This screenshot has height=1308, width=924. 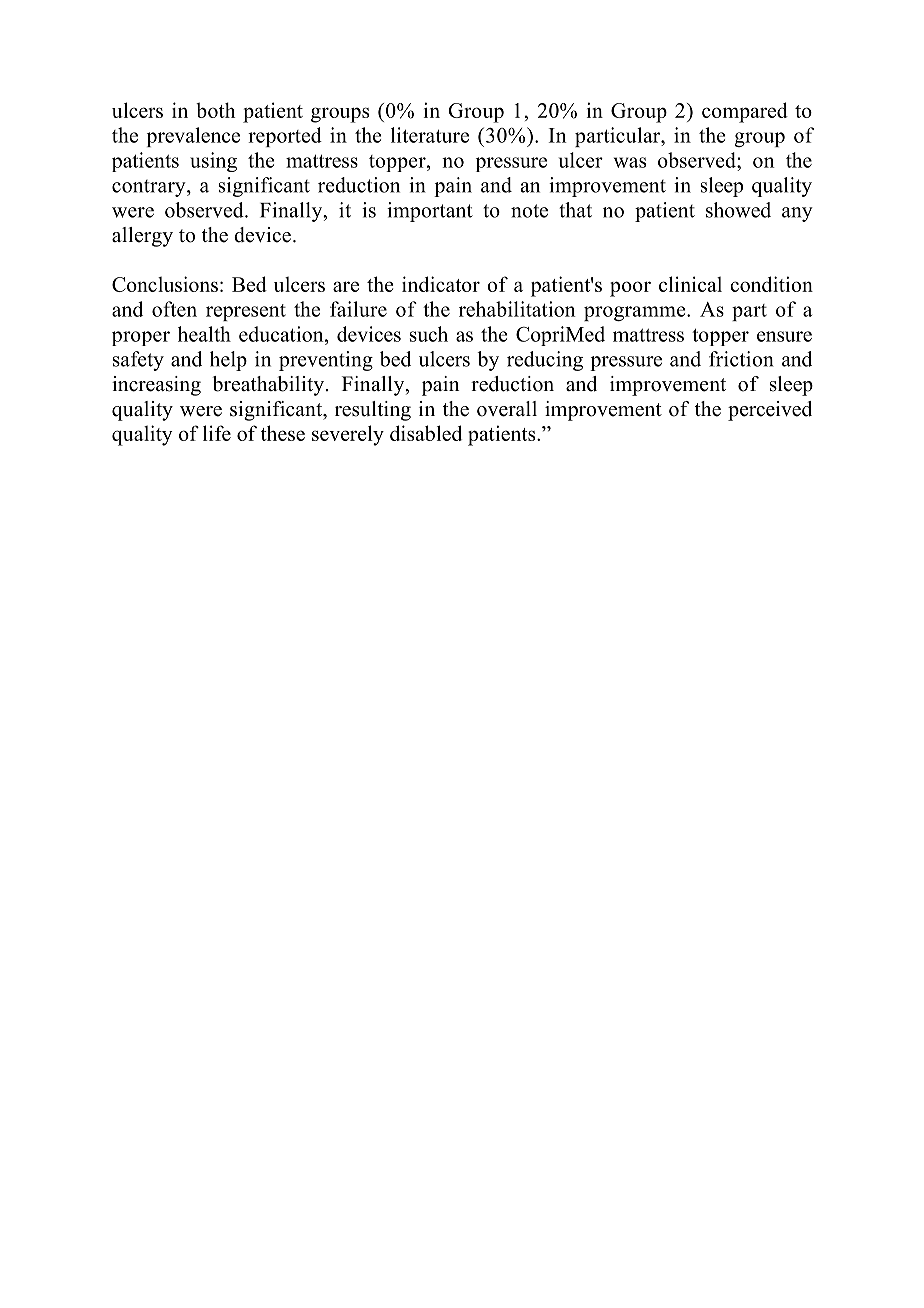 What do you see at coordinates (745, 112) in the screenshot?
I see `compared` at bounding box center [745, 112].
